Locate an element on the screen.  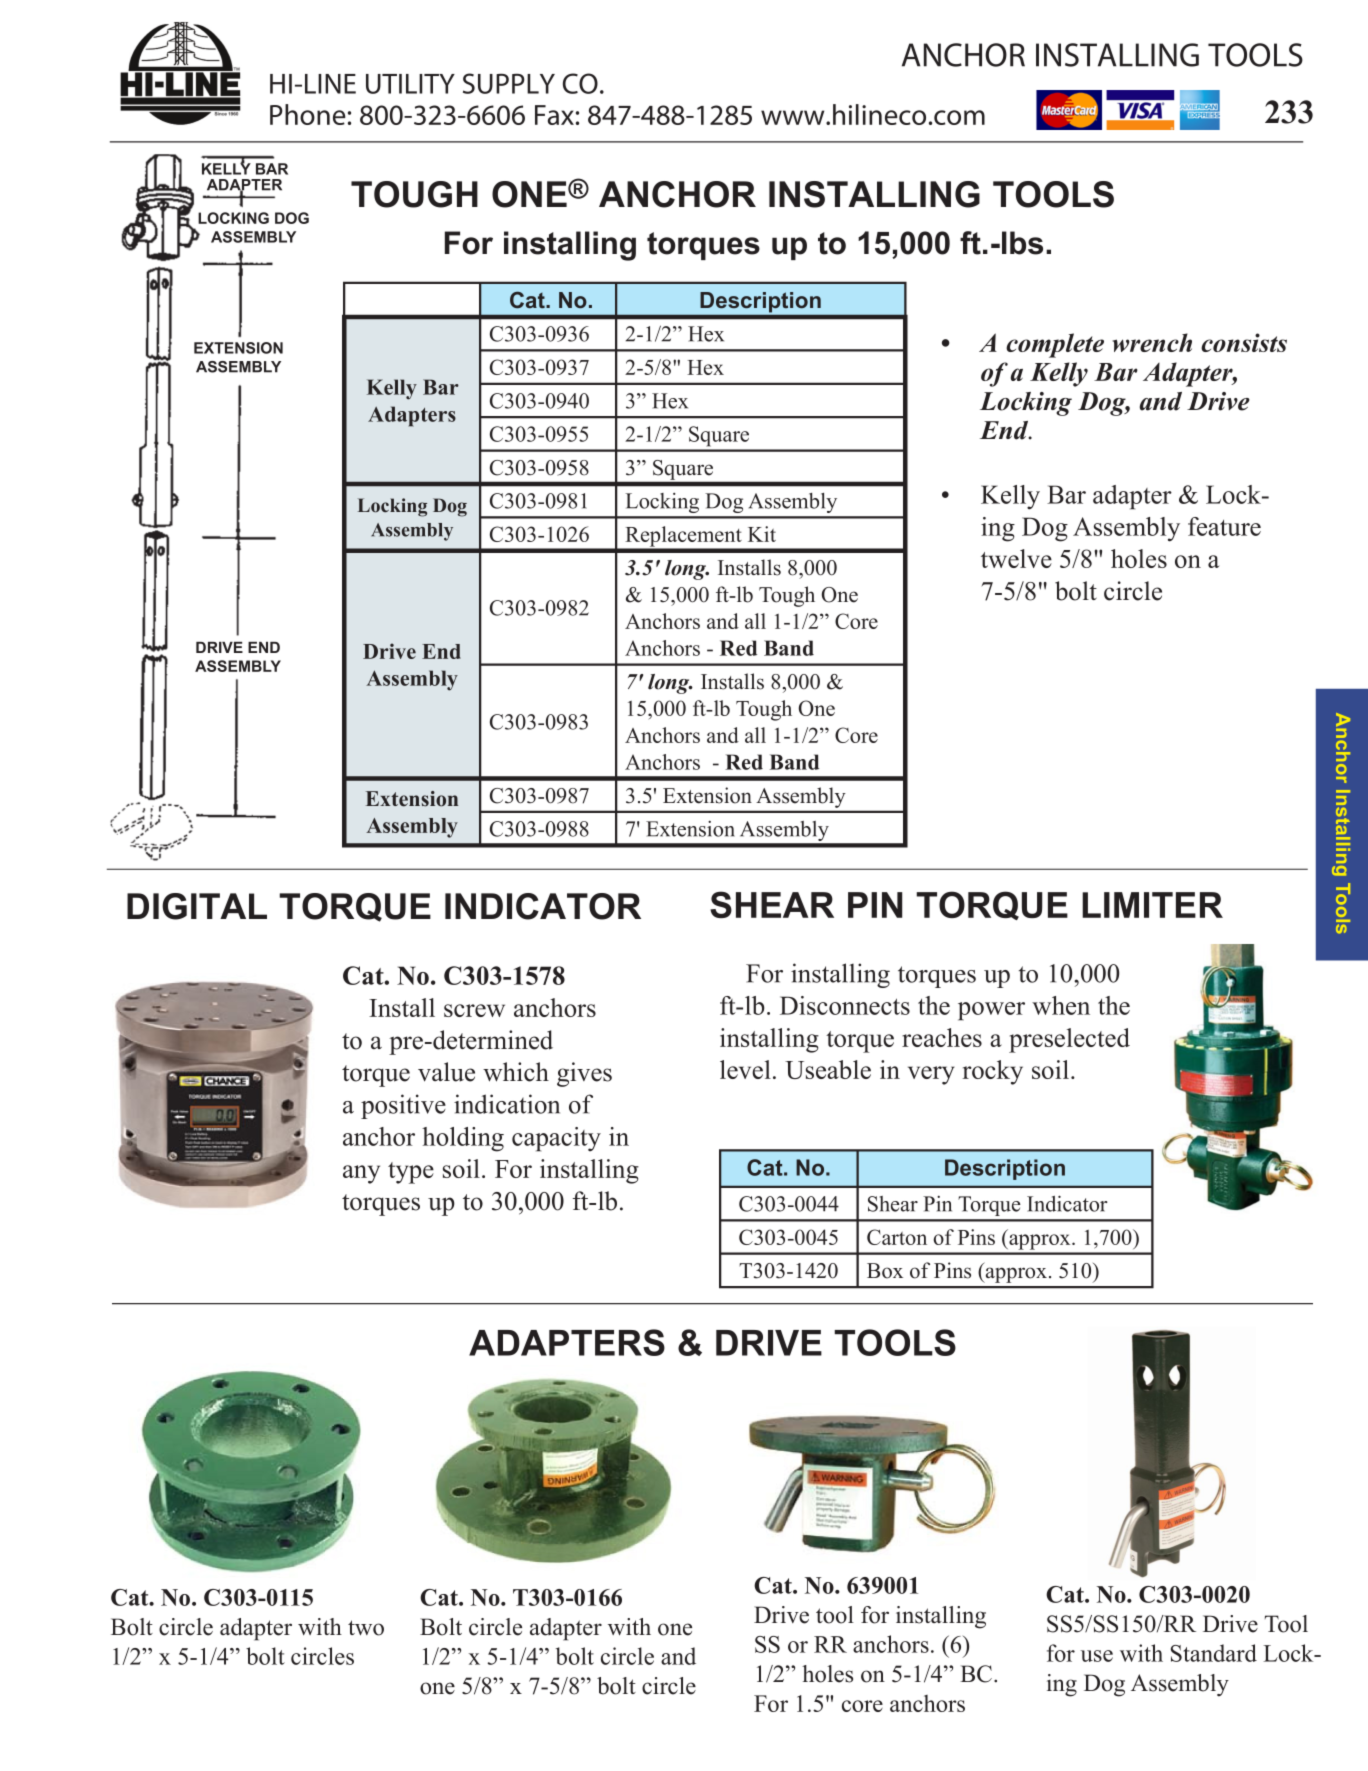
Phone is located at coordinates (308, 114).
